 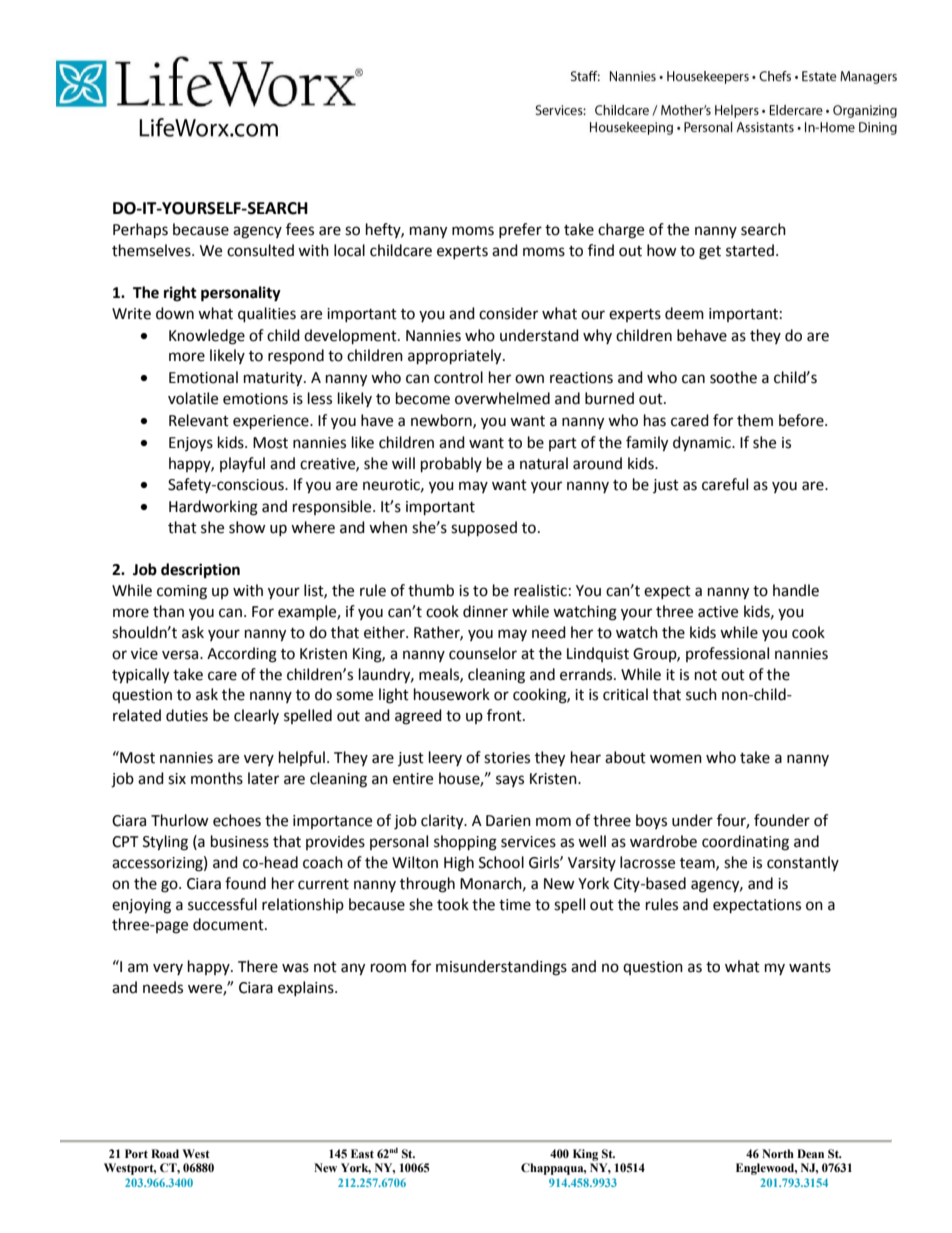 I want to click on Road, so click(x=165, y=1153).
